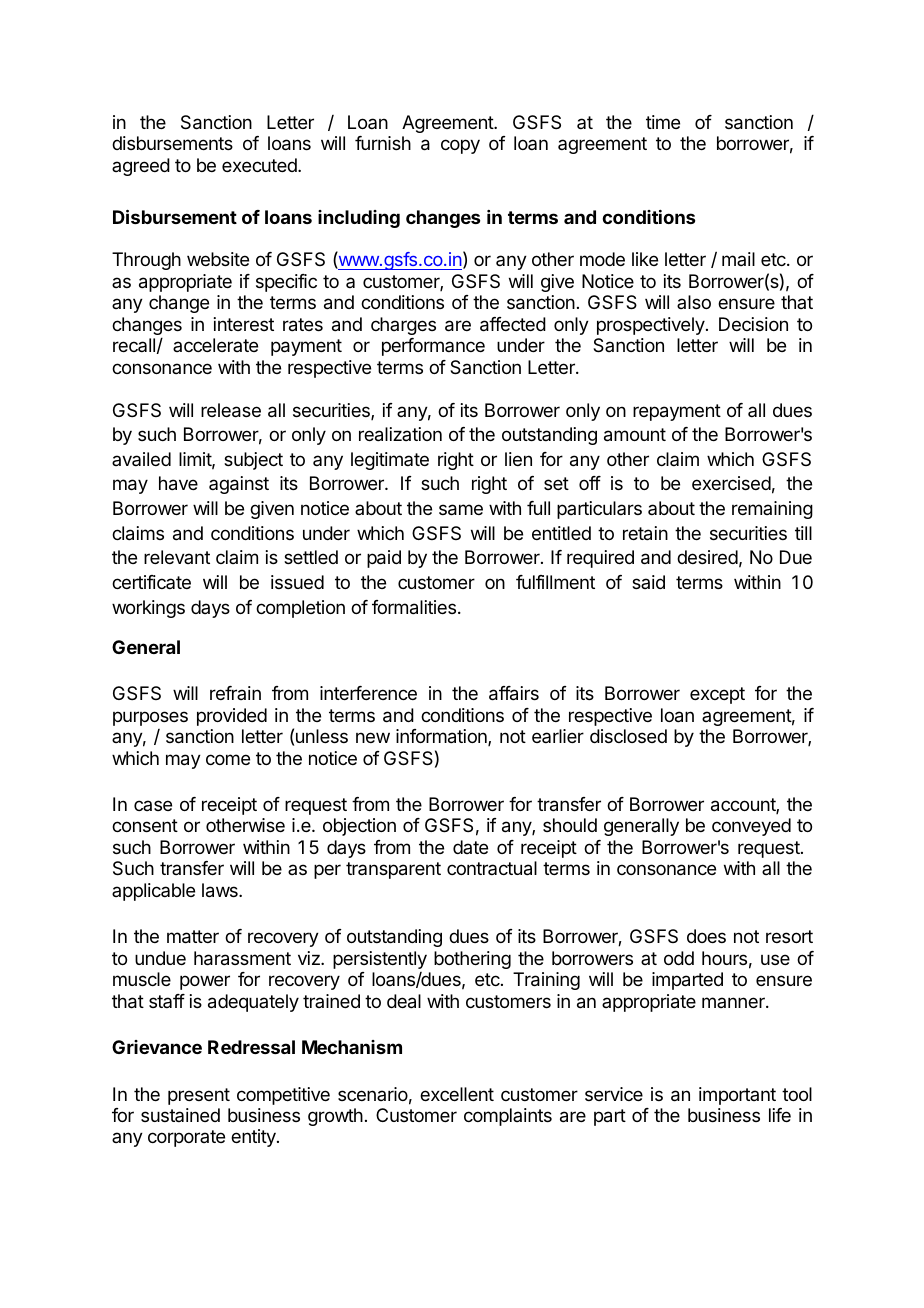  Describe the element at coordinates (260, 165) in the document. I see `executed` at that location.
